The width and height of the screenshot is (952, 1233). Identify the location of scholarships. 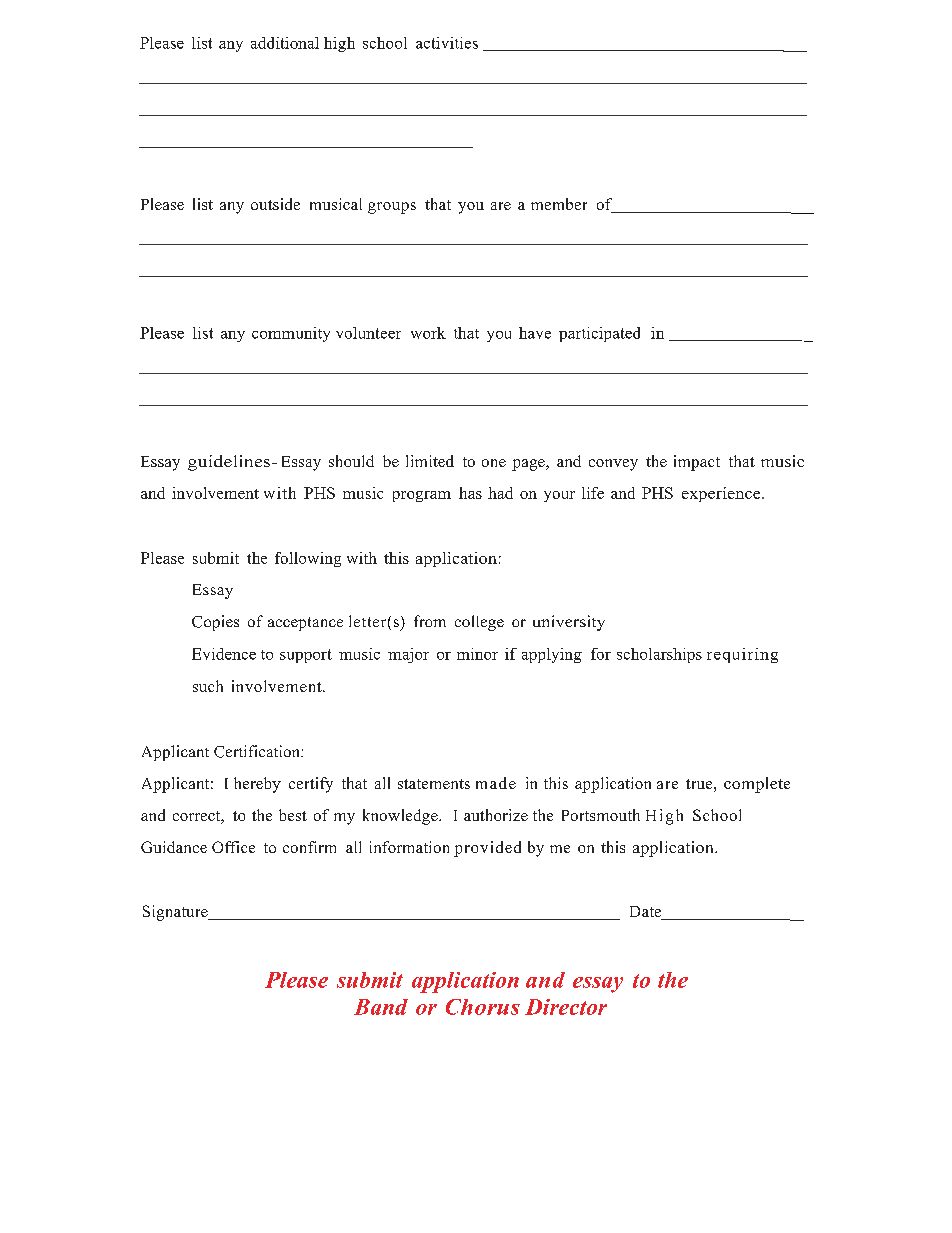
(659, 655).
